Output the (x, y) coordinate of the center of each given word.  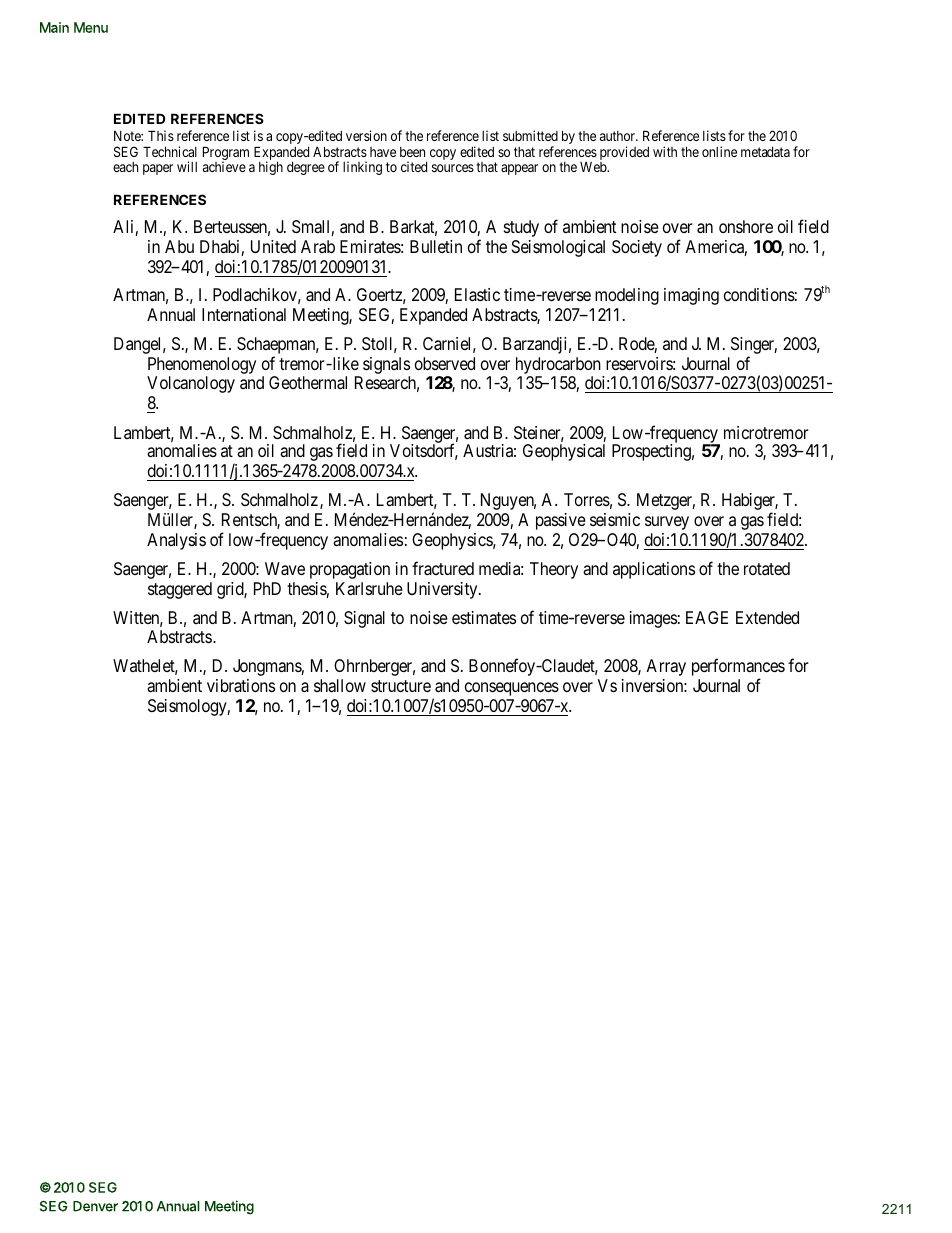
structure (401, 686)
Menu (91, 27)
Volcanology (191, 384)
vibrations (241, 685)
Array (666, 667)
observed (445, 363)
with (665, 151)
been (412, 152)
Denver (95, 1206)
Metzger (666, 501)
